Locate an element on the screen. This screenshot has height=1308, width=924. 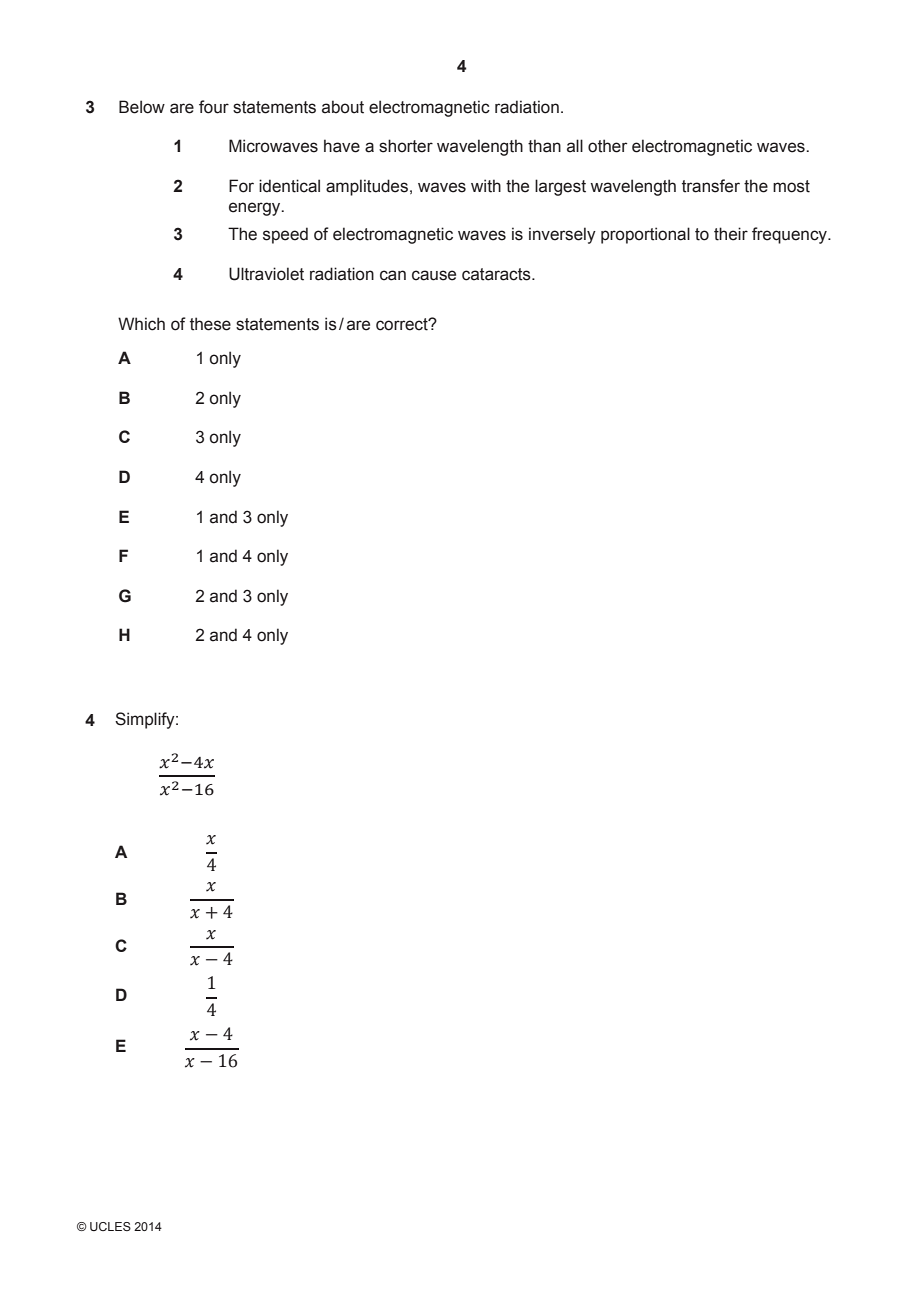
these is located at coordinates (210, 324).
